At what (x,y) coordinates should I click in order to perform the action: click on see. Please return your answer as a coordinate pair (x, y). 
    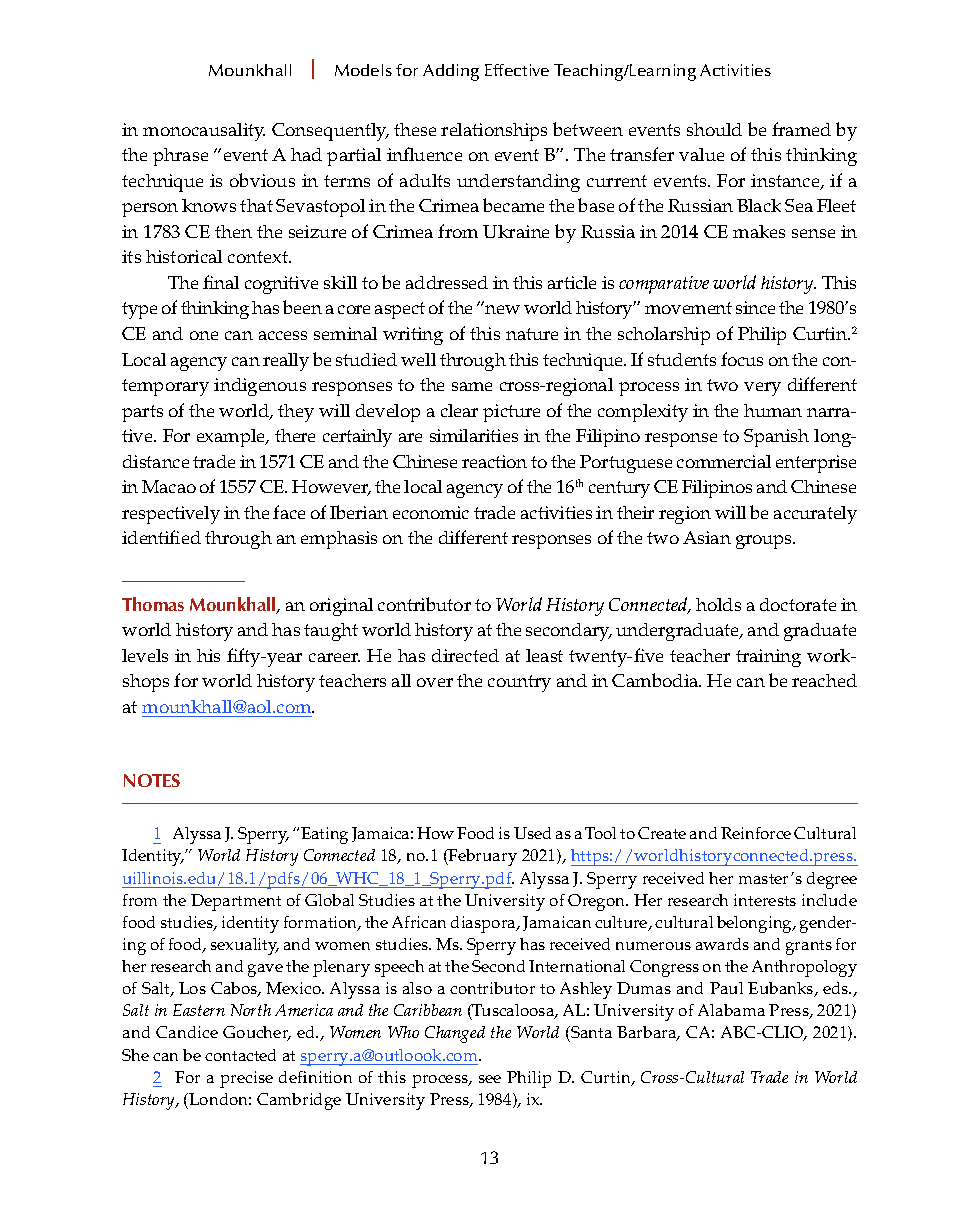
    Looking at the image, I should click on (490, 1079).
